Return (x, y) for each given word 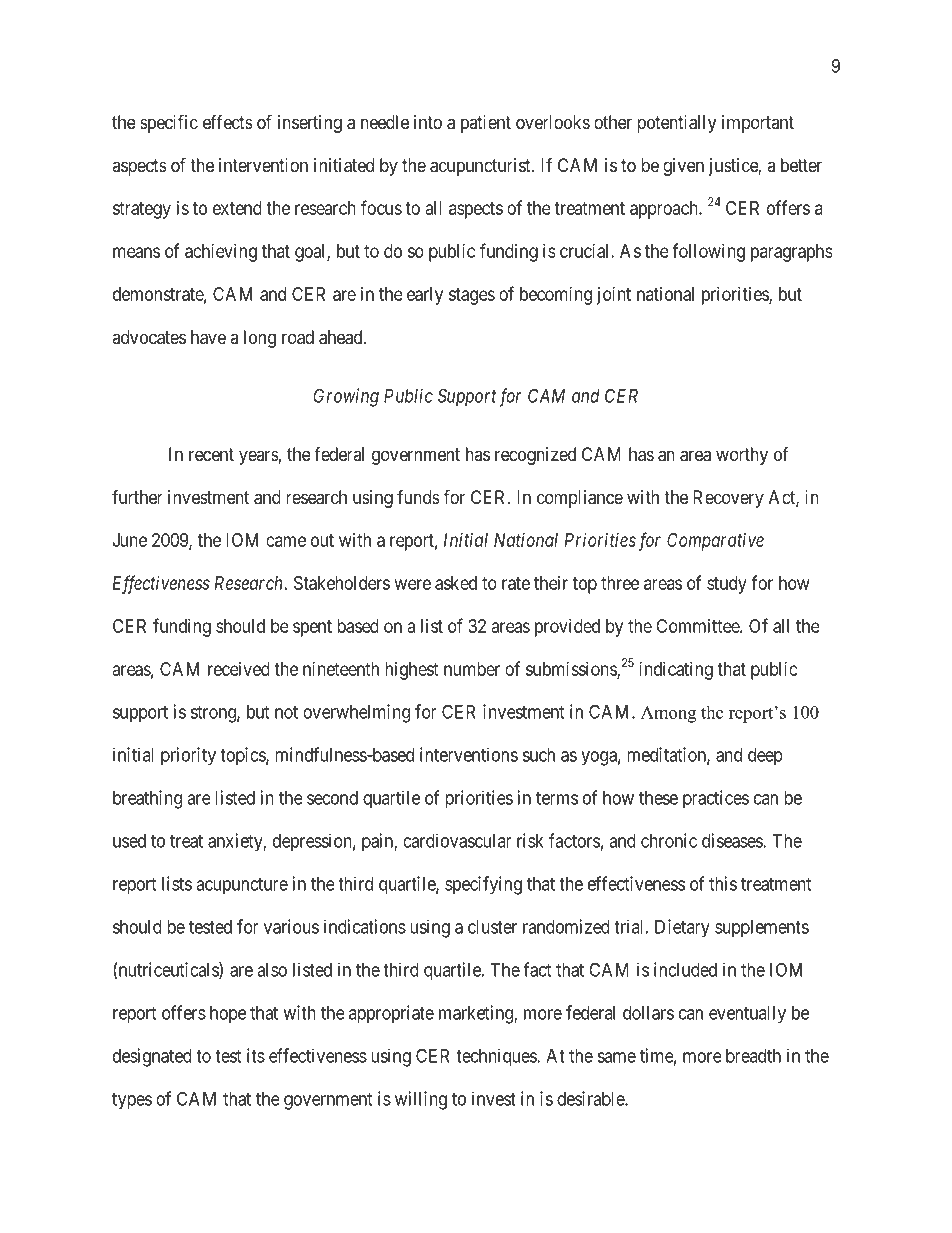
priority (188, 756)
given (683, 167)
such (538, 755)
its (256, 1055)
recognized (535, 456)
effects (228, 122)
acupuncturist (481, 167)
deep (765, 757)
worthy (742, 456)
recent (211, 454)
